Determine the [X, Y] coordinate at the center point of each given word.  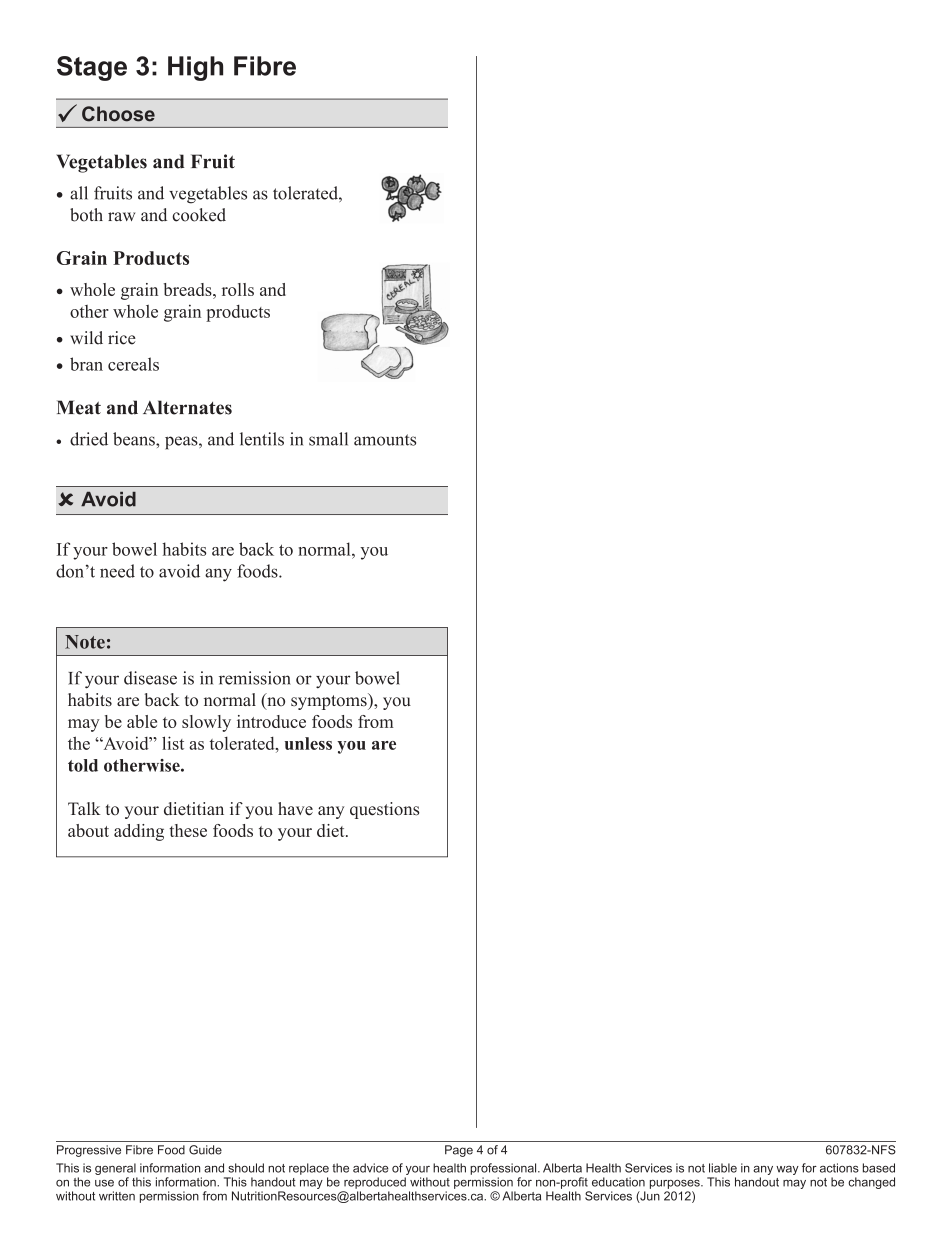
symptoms [330, 701]
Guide [205, 1150]
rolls [238, 289]
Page [459, 1151]
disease [150, 678]
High [195, 68]
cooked [199, 215]
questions [384, 810]
